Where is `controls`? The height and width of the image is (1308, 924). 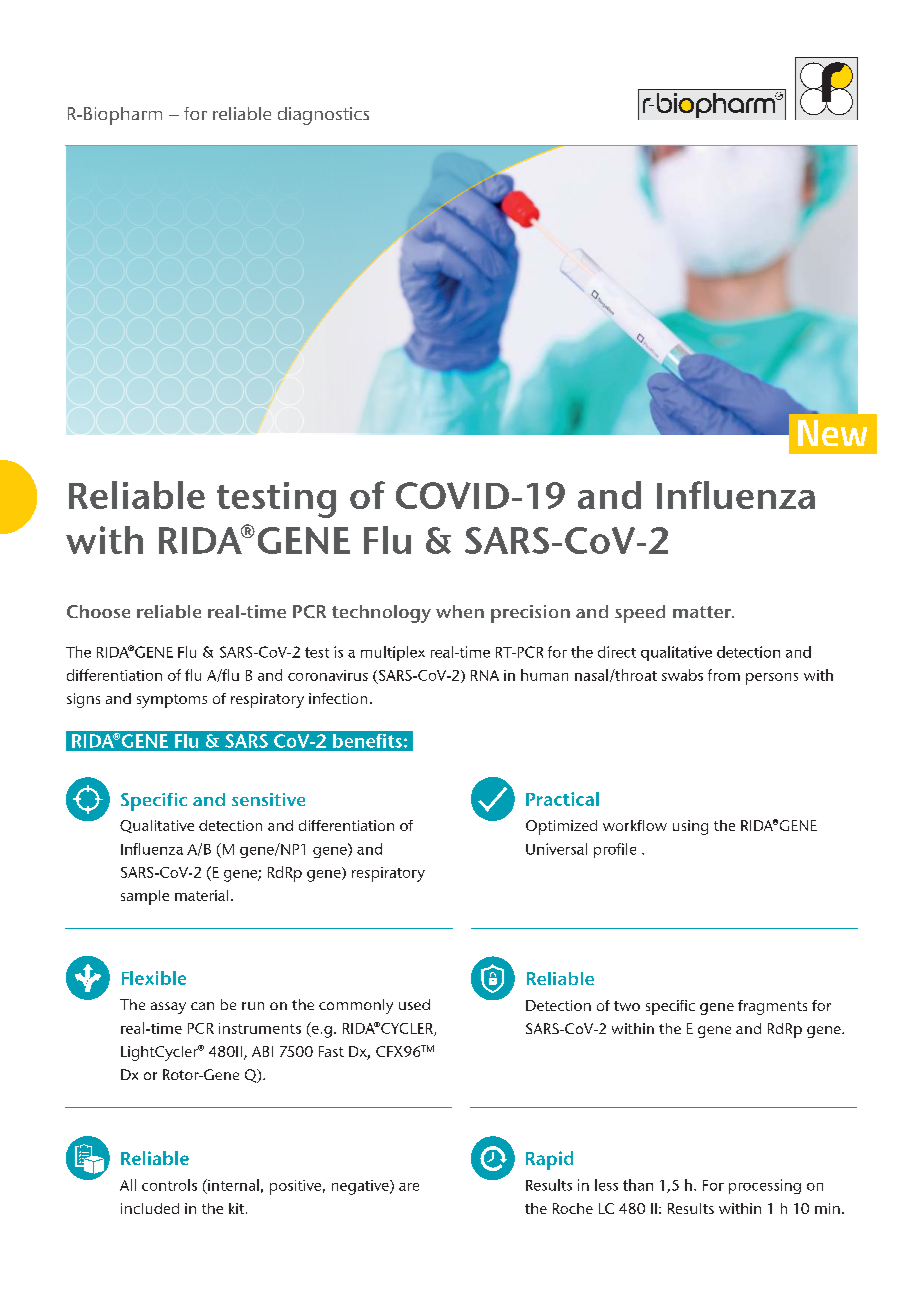 controls is located at coordinates (169, 1185).
